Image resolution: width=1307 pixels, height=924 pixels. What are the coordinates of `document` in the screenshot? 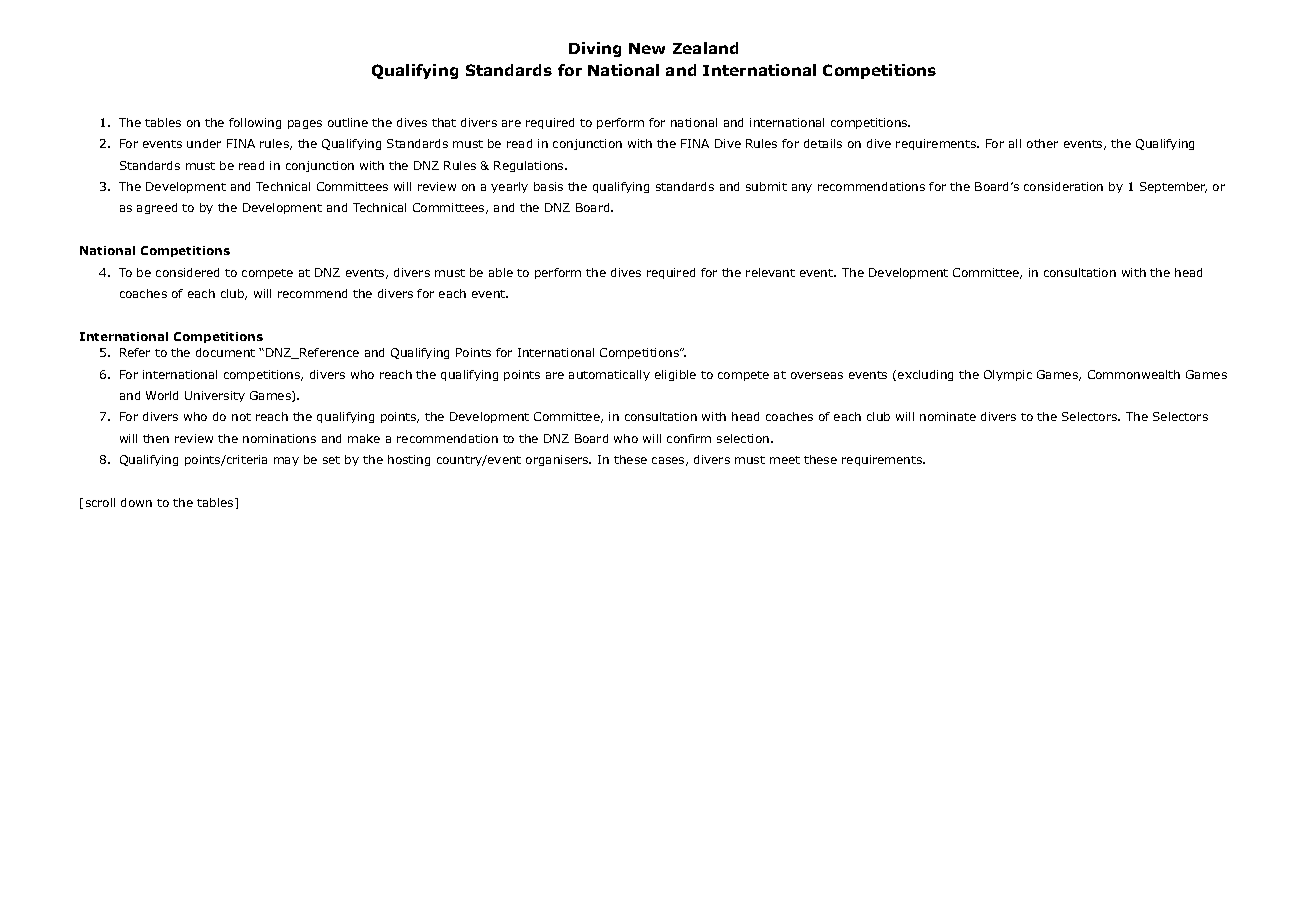 It's located at (225, 352).
